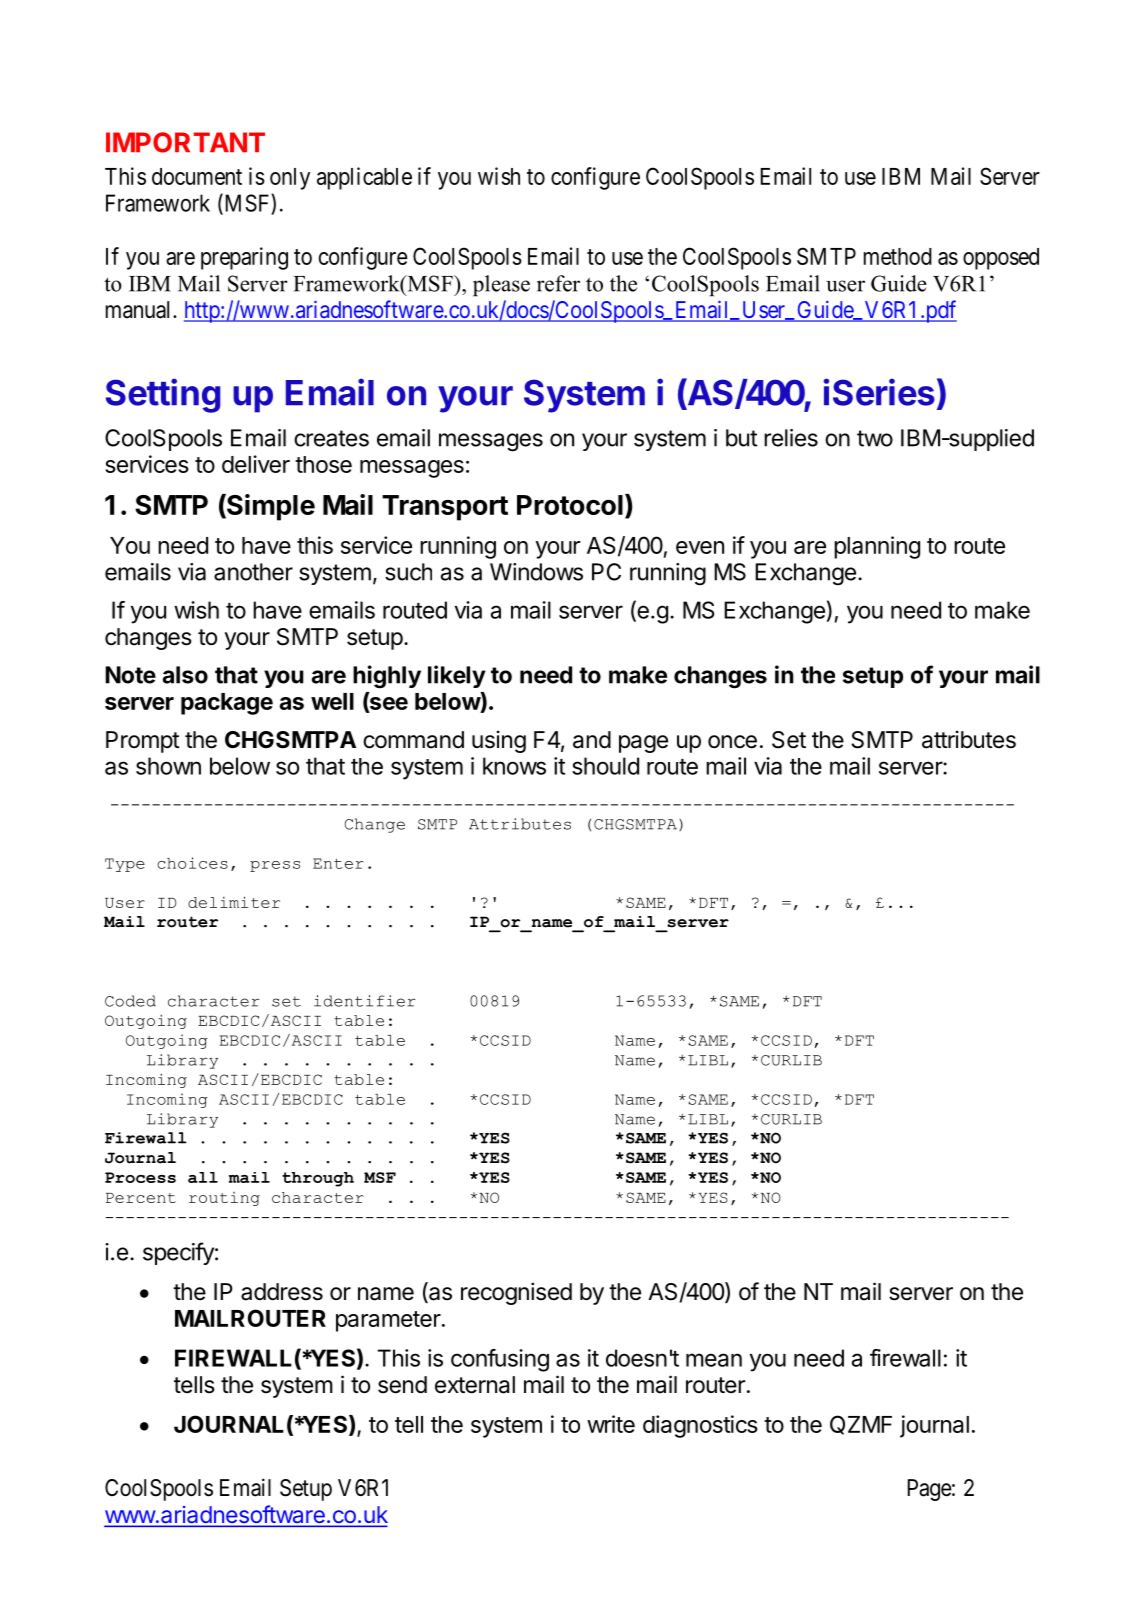  What do you see at coordinates (605, 766) in the screenshot?
I see `should` at bounding box center [605, 766].
